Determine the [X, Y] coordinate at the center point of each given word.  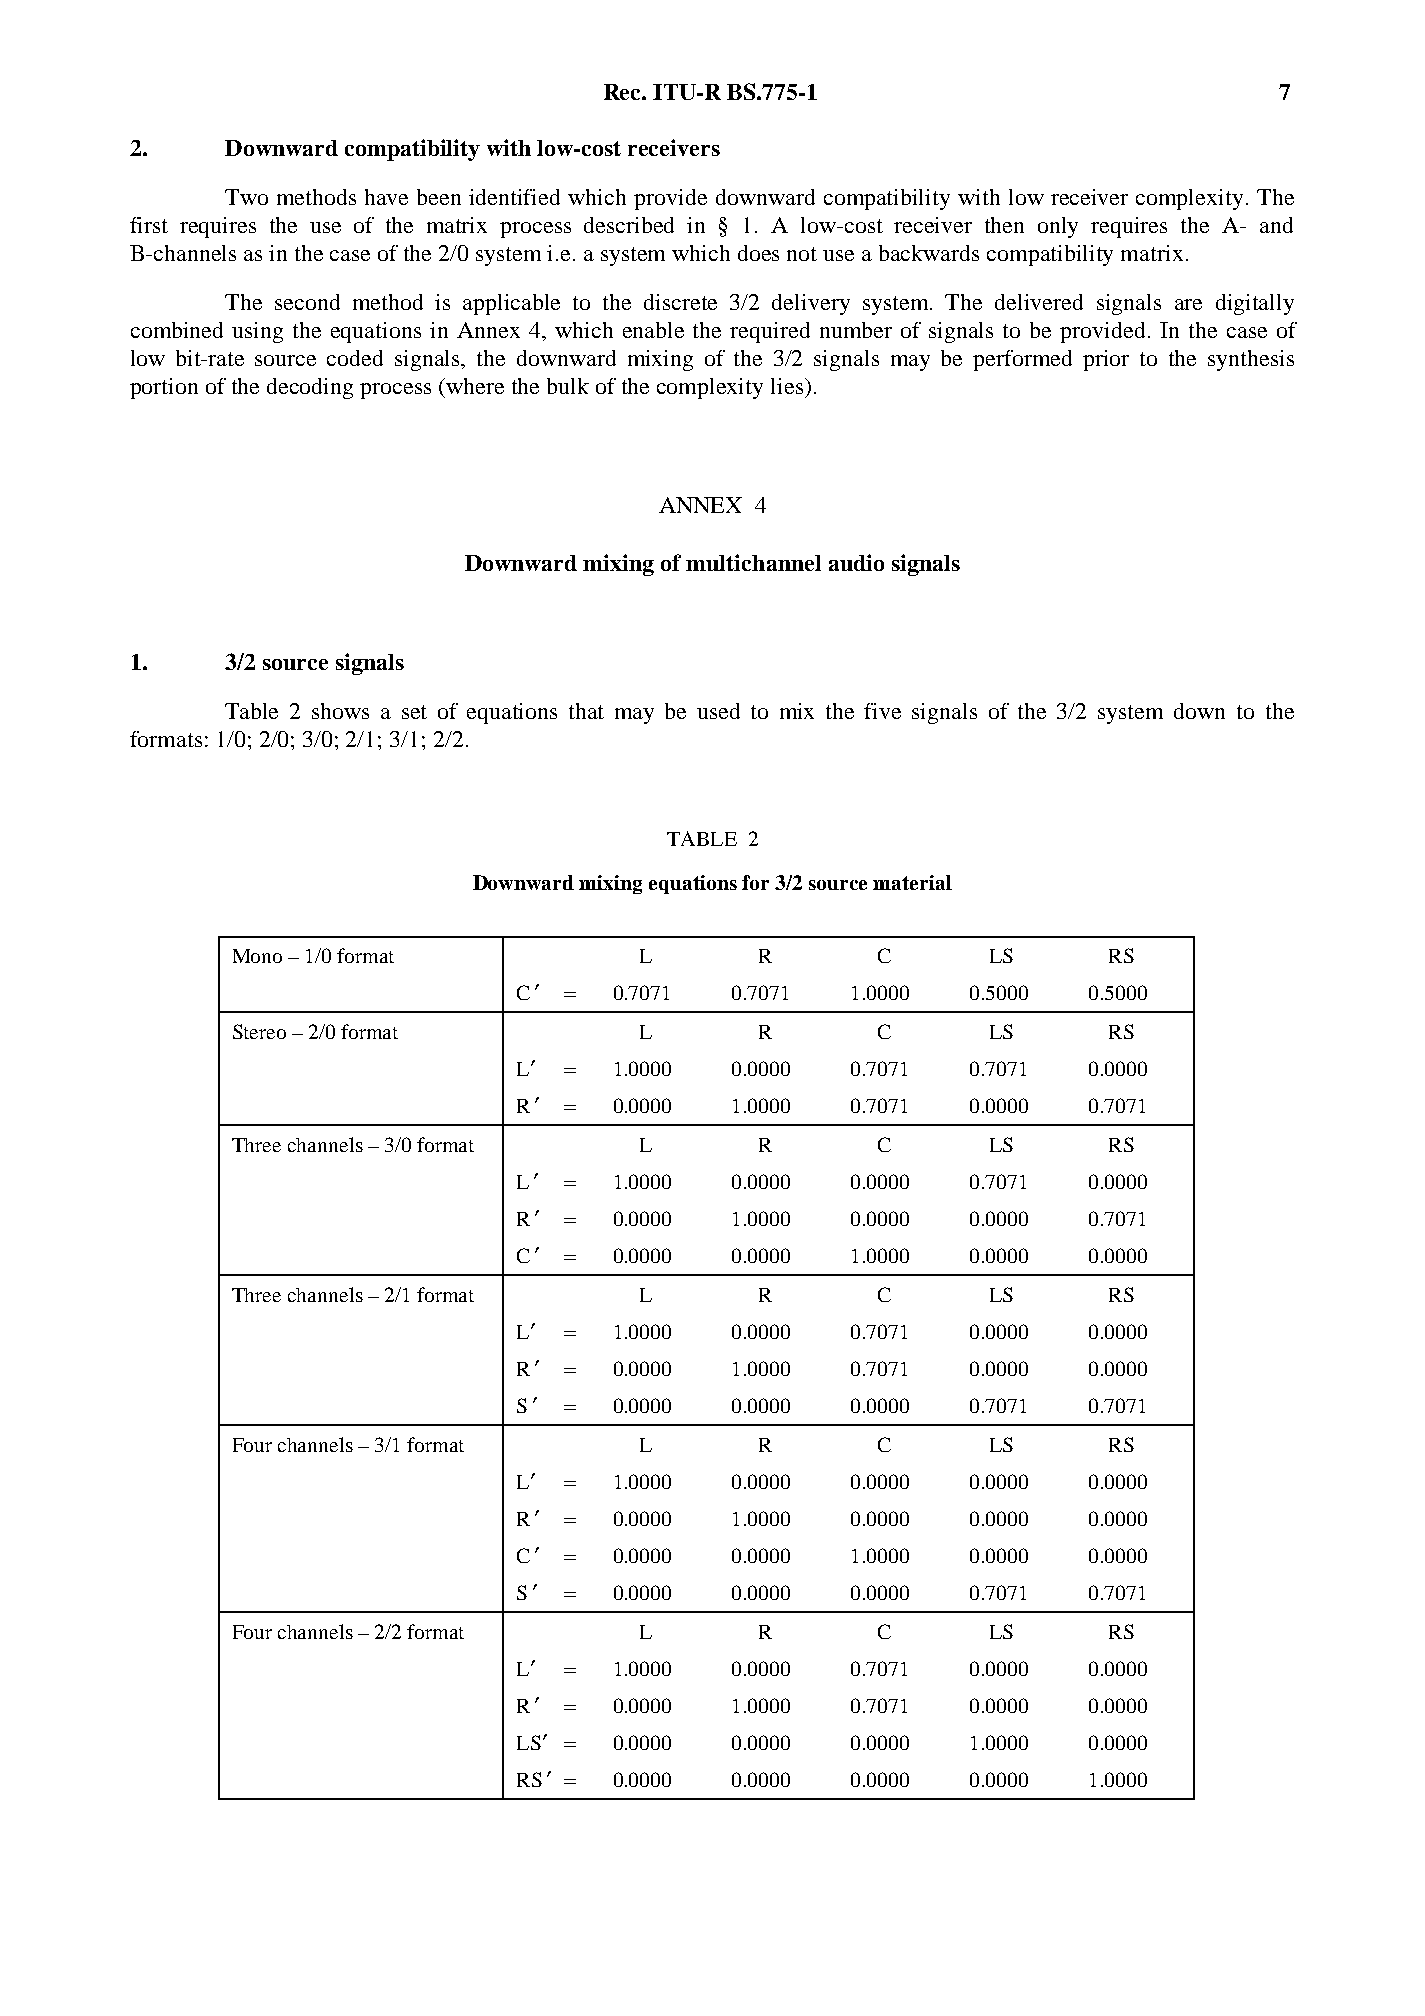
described [629, 225]
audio [856, 562]
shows [340, 711]
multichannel [753, 562]
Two [246, 197]
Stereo [259, 1031]
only [1058, 227]
